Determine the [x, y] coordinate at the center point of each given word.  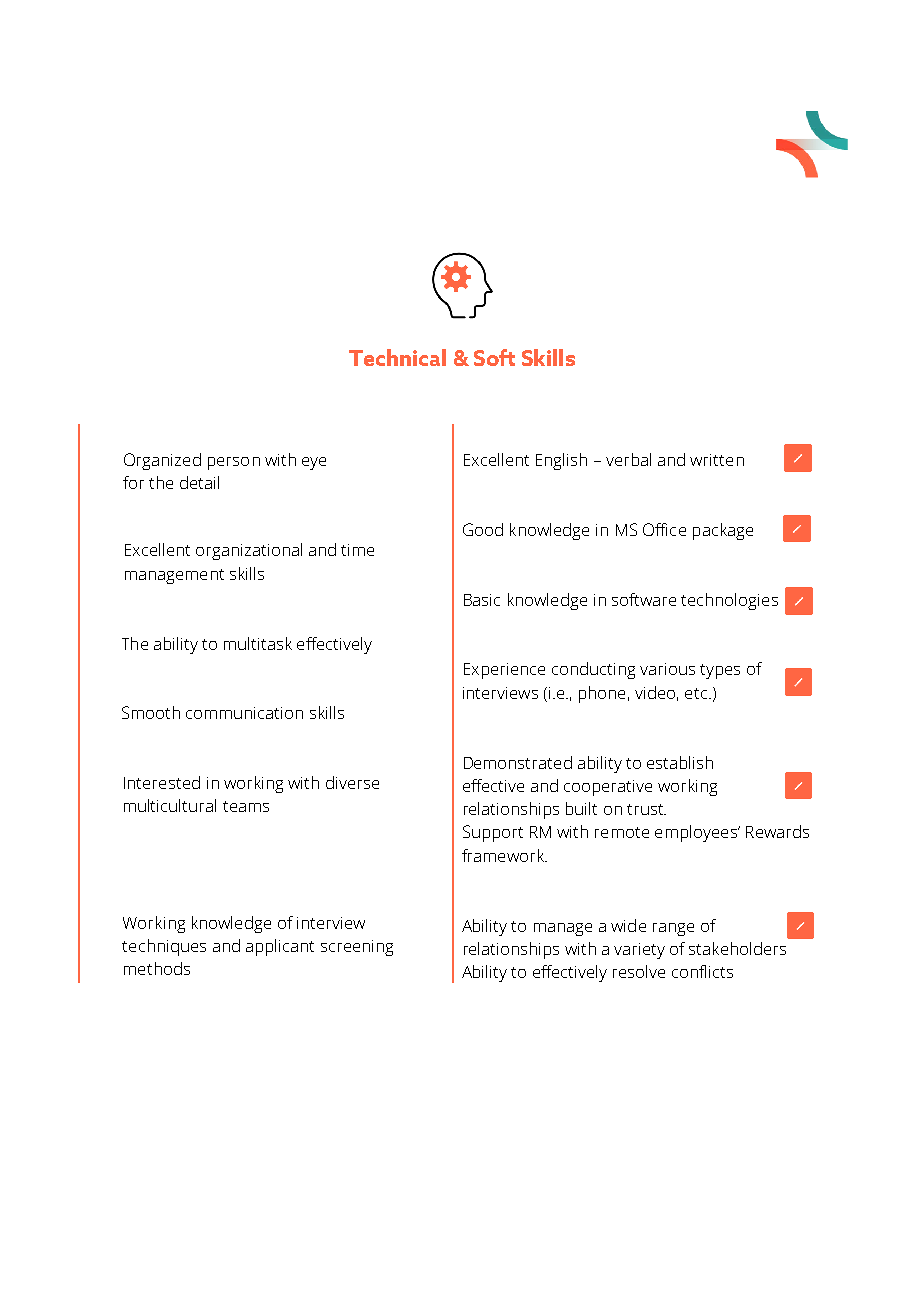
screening [357, 948]
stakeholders [737, 948]
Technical [397, 357]
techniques [164, 947]
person [234, 463]
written [717, 460]
